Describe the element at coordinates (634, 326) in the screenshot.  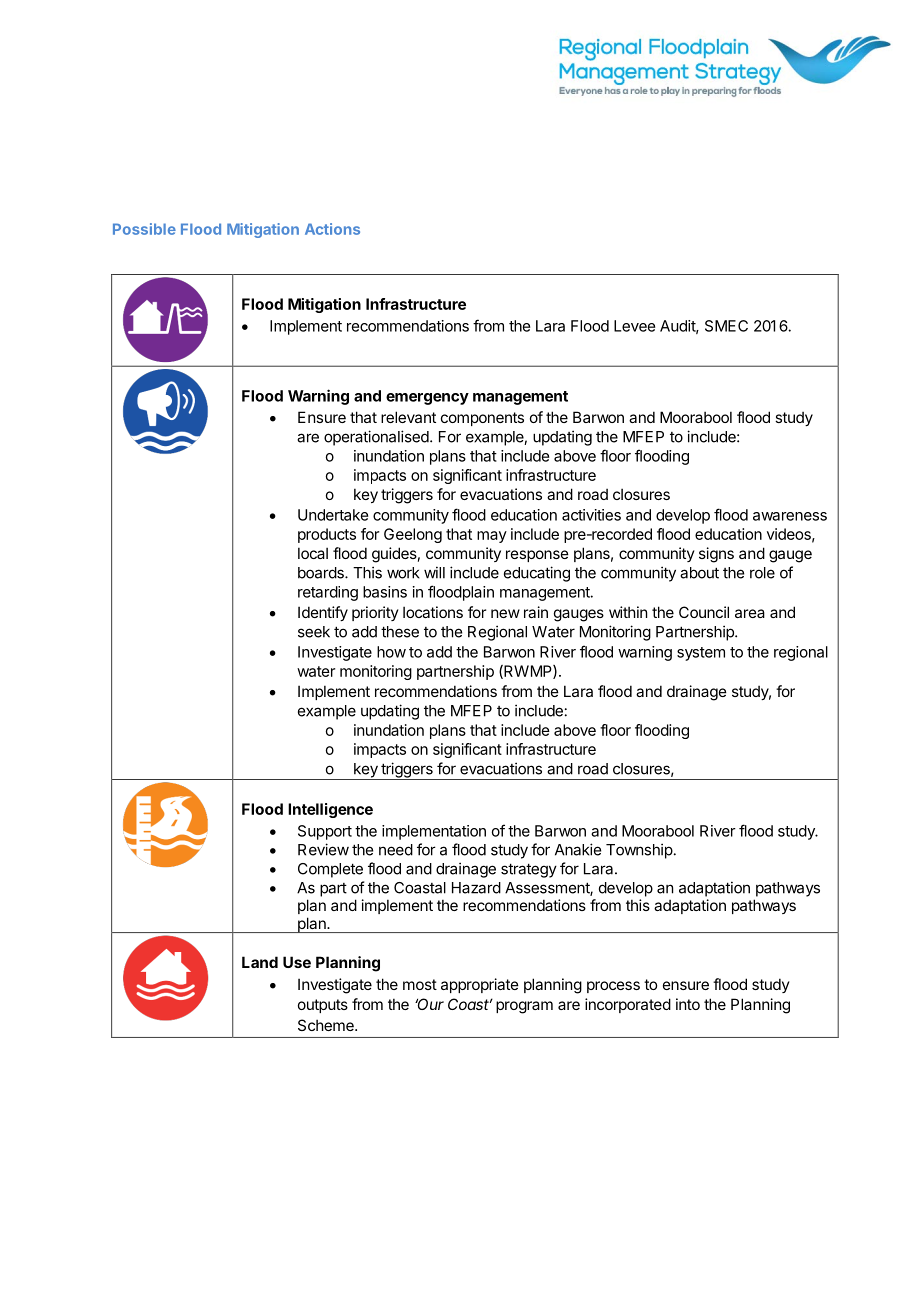
I see `Levee` at that location.
